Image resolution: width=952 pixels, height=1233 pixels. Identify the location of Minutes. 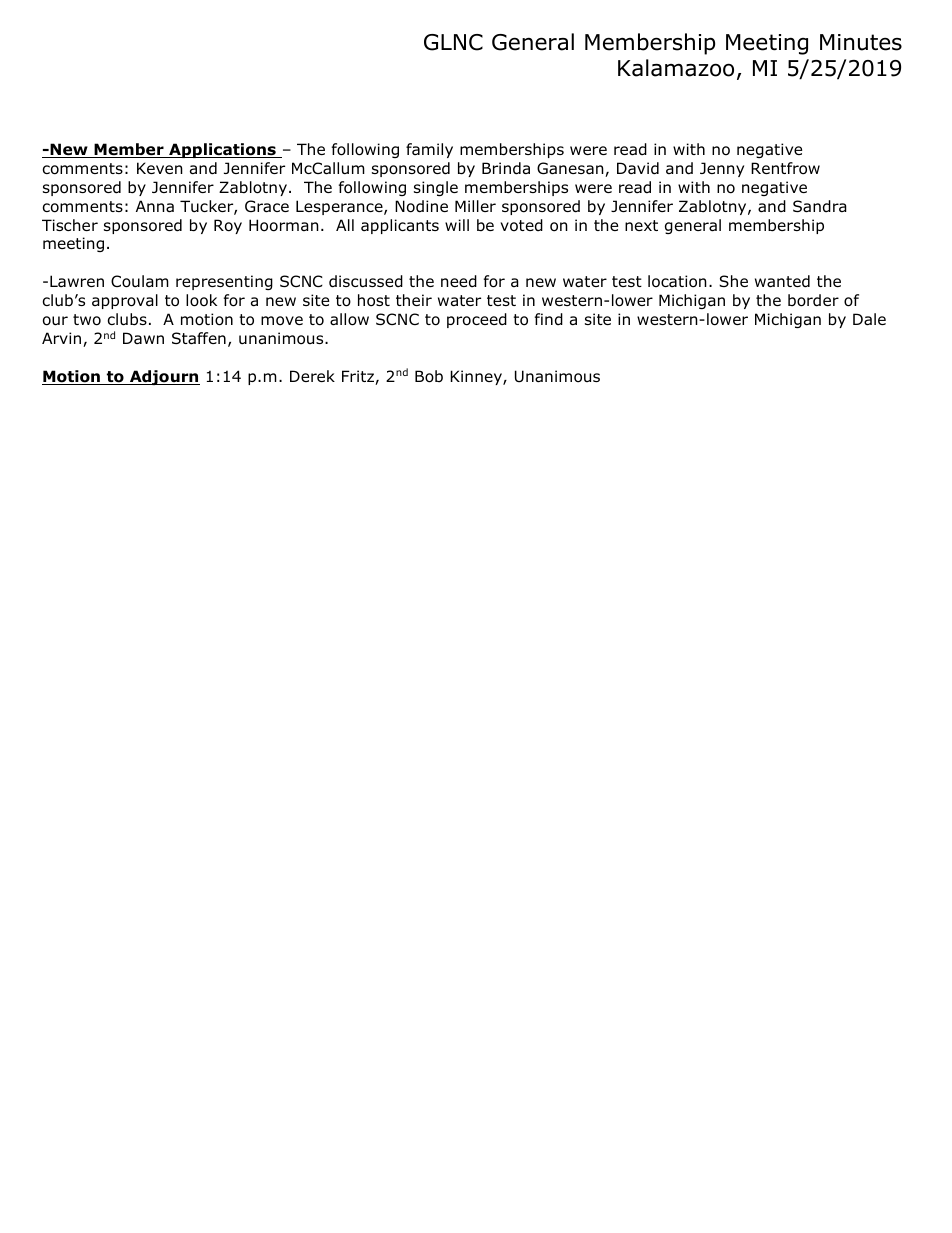
(861, 42).
